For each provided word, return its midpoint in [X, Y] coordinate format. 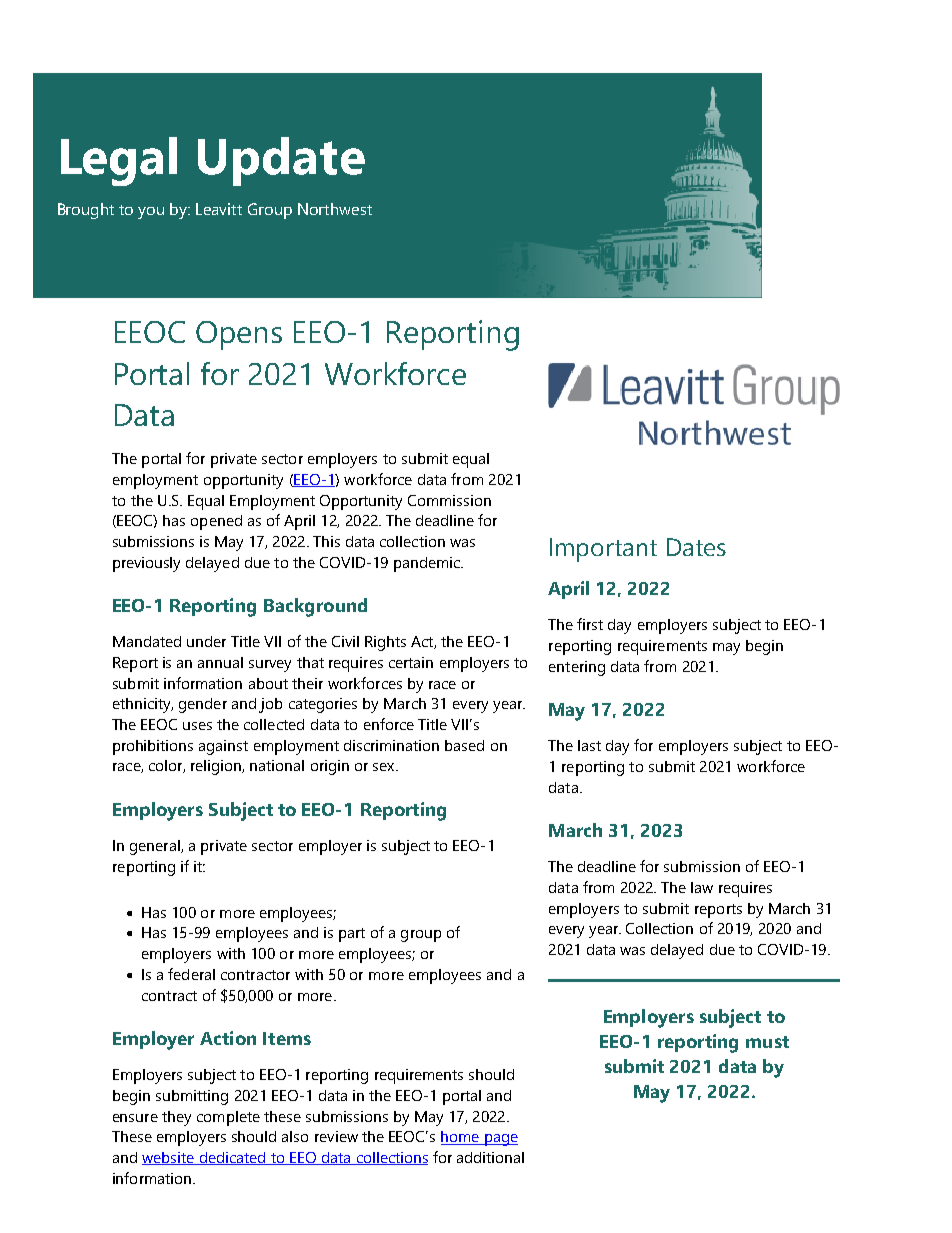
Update [281, 161]
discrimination [391, 745]
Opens [239, 335]
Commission [449, 500]
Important [603, 550]
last [589, 745]
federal [191, 974]
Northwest [335, 209]
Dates [696, 547]
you [151, 213]
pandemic [428, 564]
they [176, 1118]
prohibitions [153, 747]
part [352, 935]
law [702, 887]
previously [146, 564]
